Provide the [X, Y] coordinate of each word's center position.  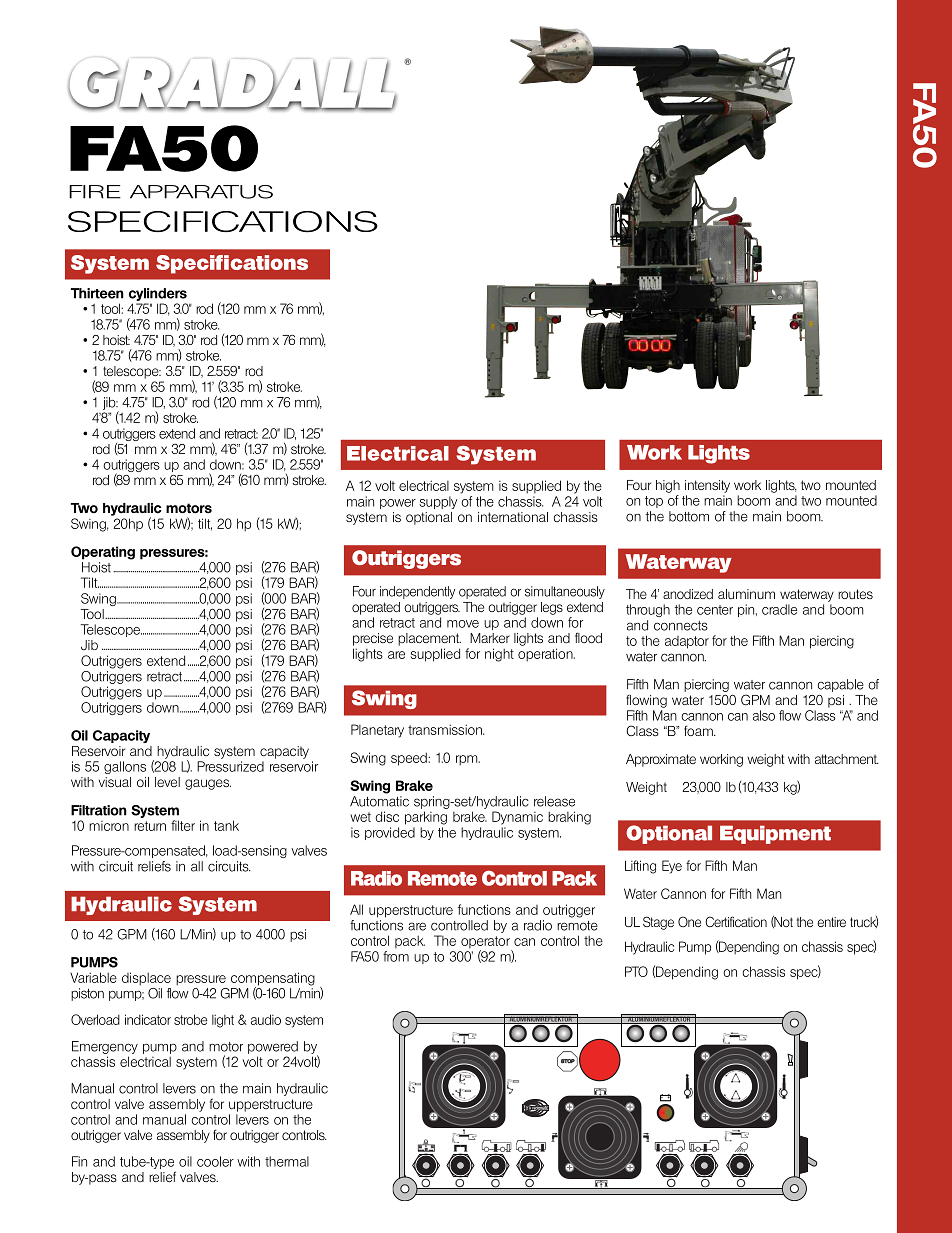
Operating [103, 553]
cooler [215, 1161]
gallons [125, 767]
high [668, 486]
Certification [736, 921]
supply [438, 502]
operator [486, 943]
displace [146, 979]
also [764, 715]
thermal [287, 1161]
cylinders [158, 294]
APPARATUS [201, 192]
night [499, 655]
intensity [707, 486]
